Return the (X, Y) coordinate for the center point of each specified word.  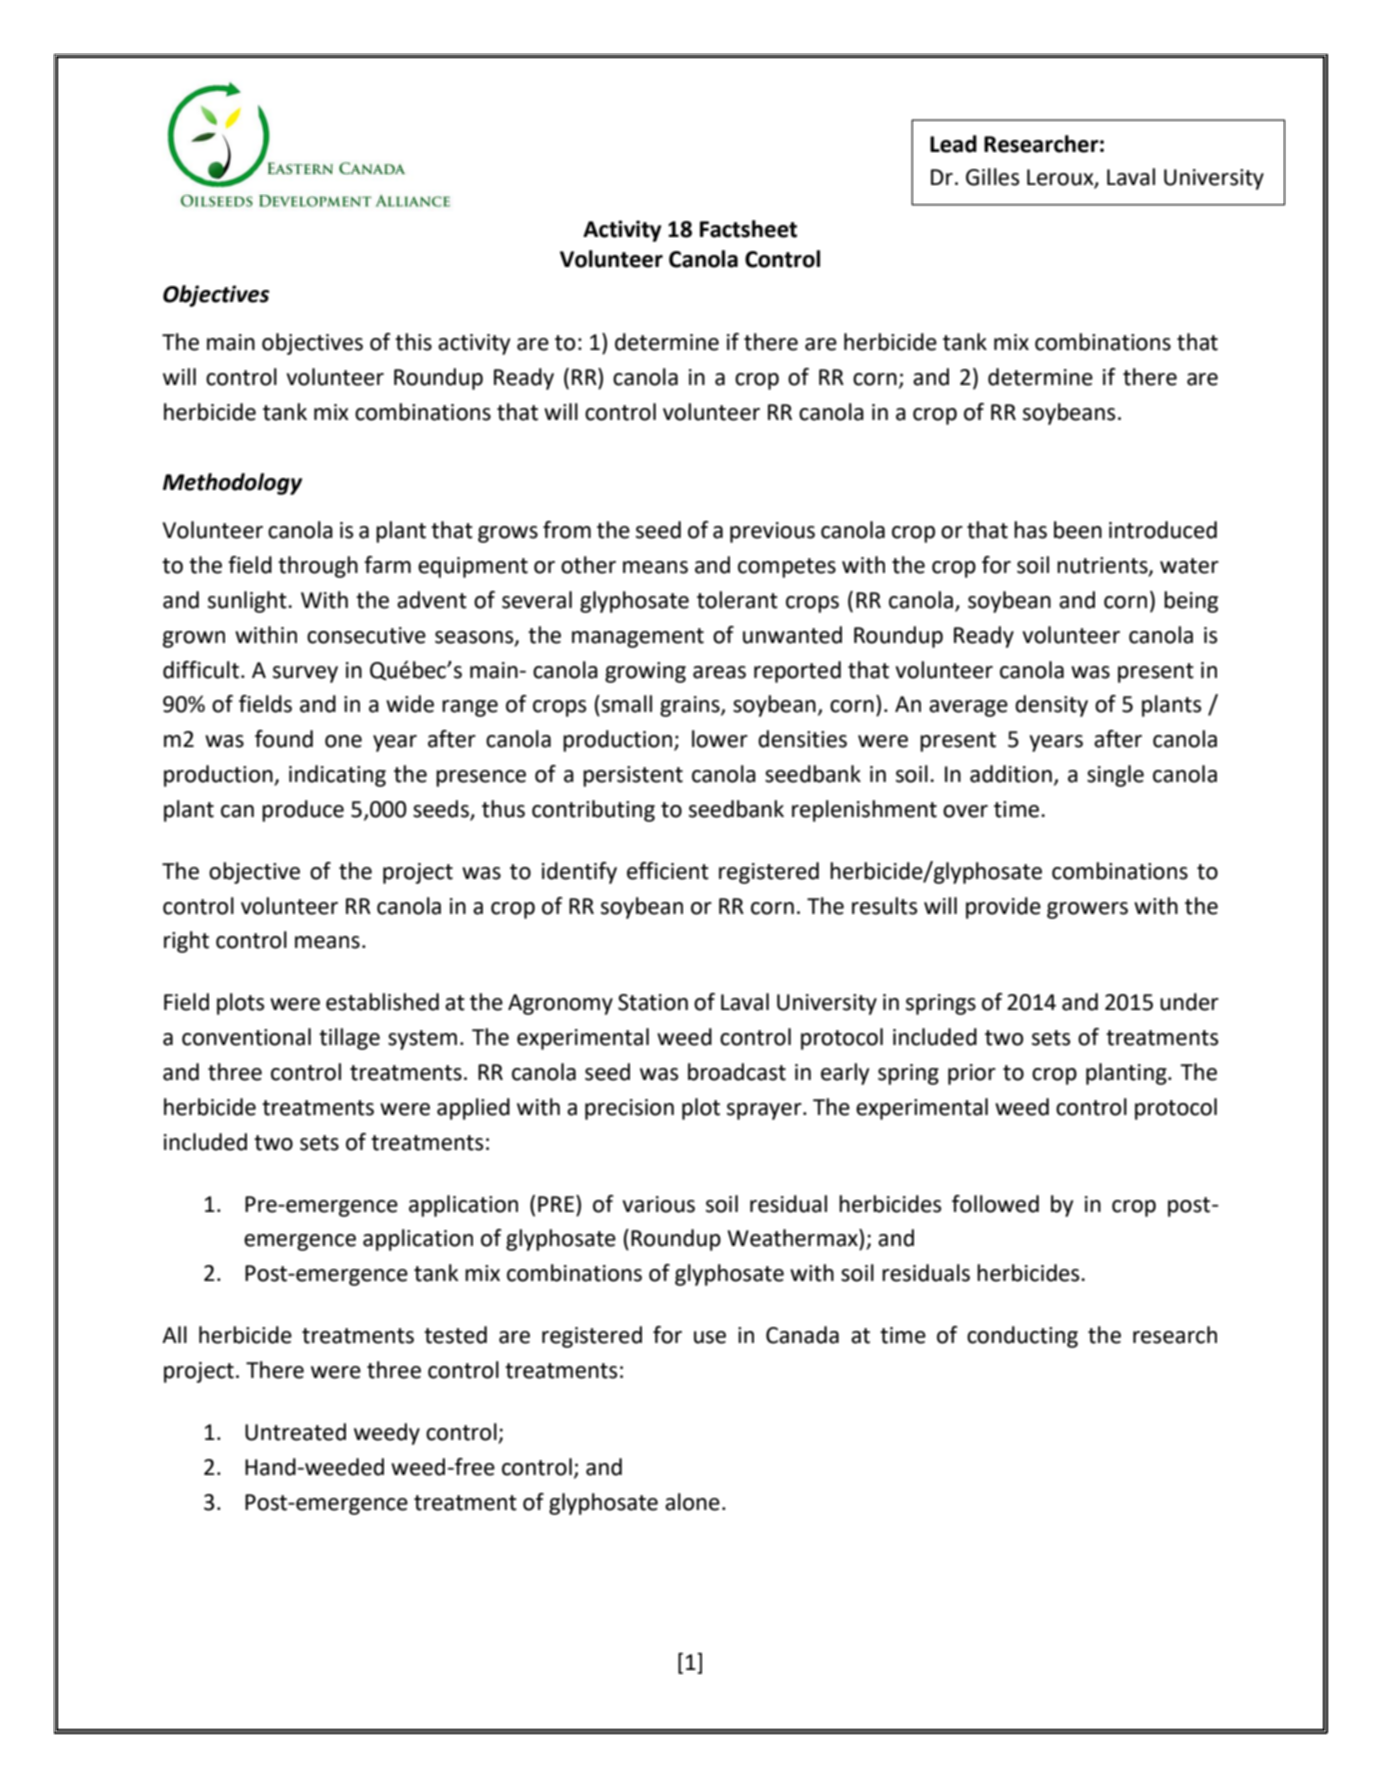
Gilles (992, 177)
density (1051, 706)
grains (691, 706)
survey (305, 674)
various (659, 1204)
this (413, 342)
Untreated (295, 1432)
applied (473, 1109)
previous (772, 532)
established (382, 1002)
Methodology (232, 484)
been (1078, 530)
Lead (953, 144)
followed (995, 1204)
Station (653, 1002)
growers (1087, 910)
